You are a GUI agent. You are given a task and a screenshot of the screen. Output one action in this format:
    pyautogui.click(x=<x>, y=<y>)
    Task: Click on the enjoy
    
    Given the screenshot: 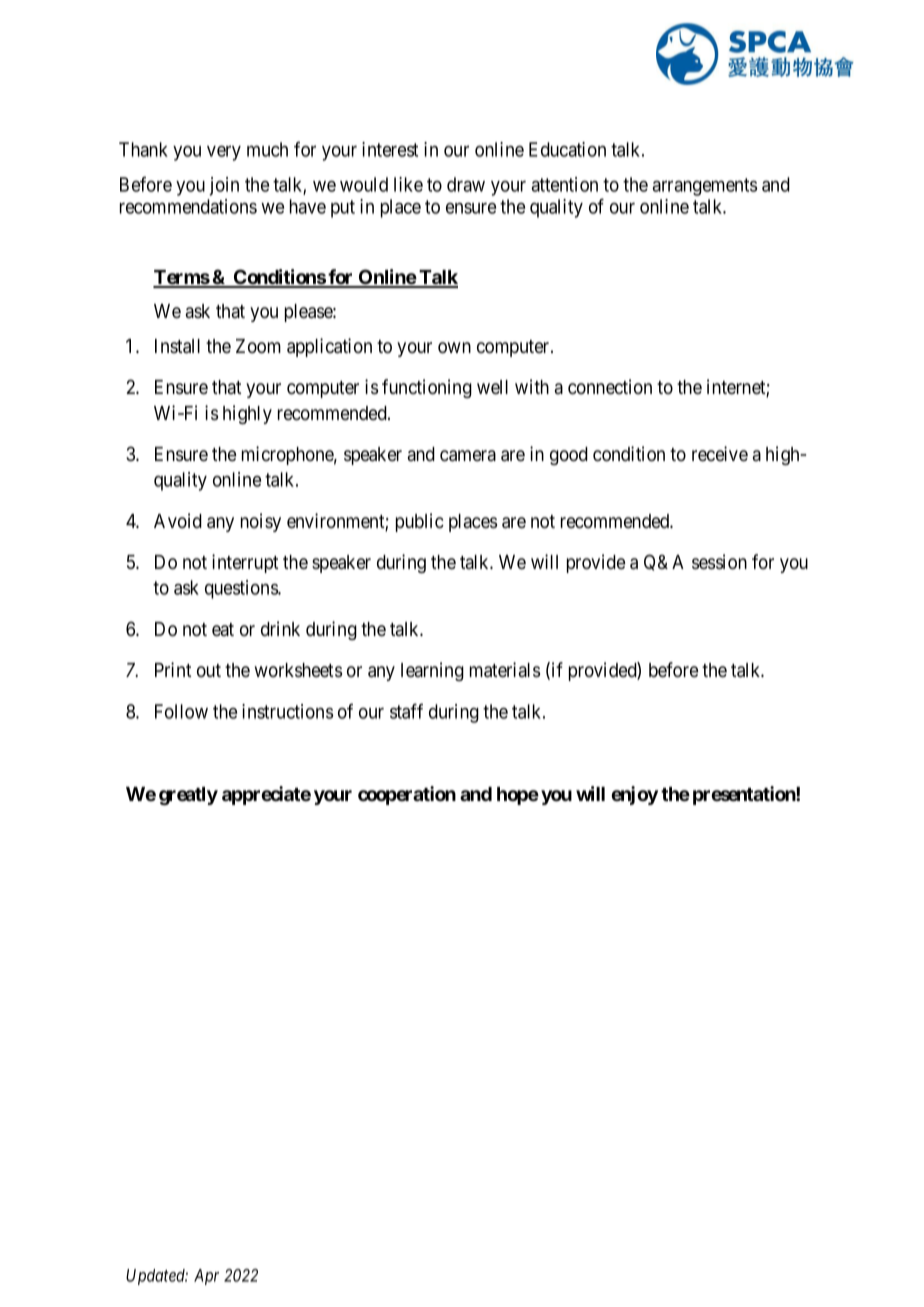 What is the action you would take?
    pyautogui.click(x=634, y=795)
